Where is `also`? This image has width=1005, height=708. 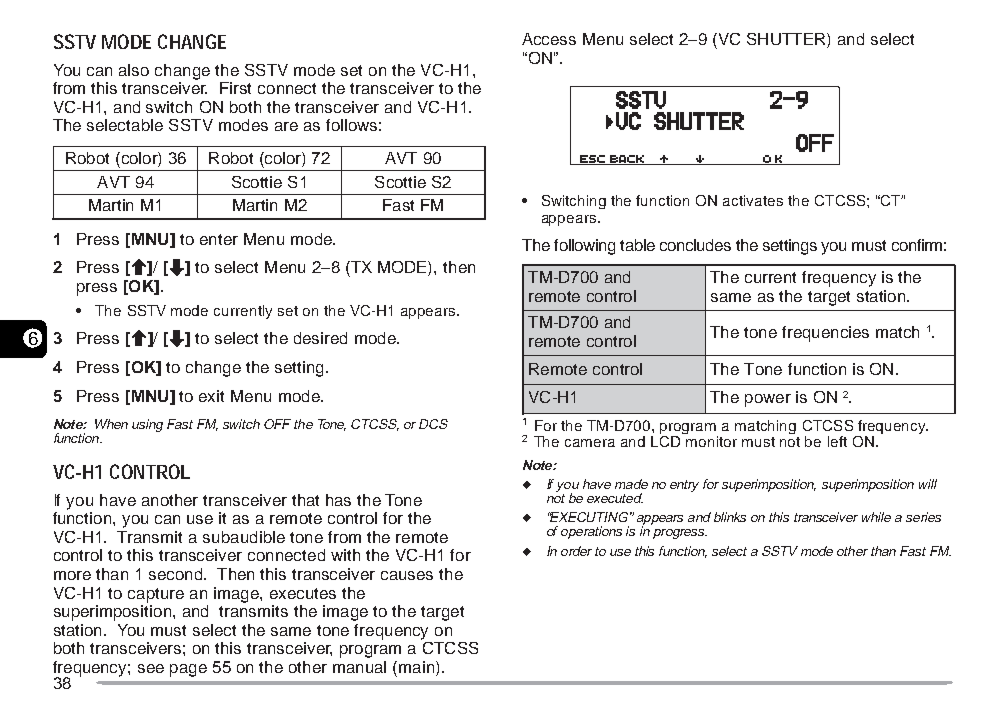 also is located at coordinates (134, 70).
